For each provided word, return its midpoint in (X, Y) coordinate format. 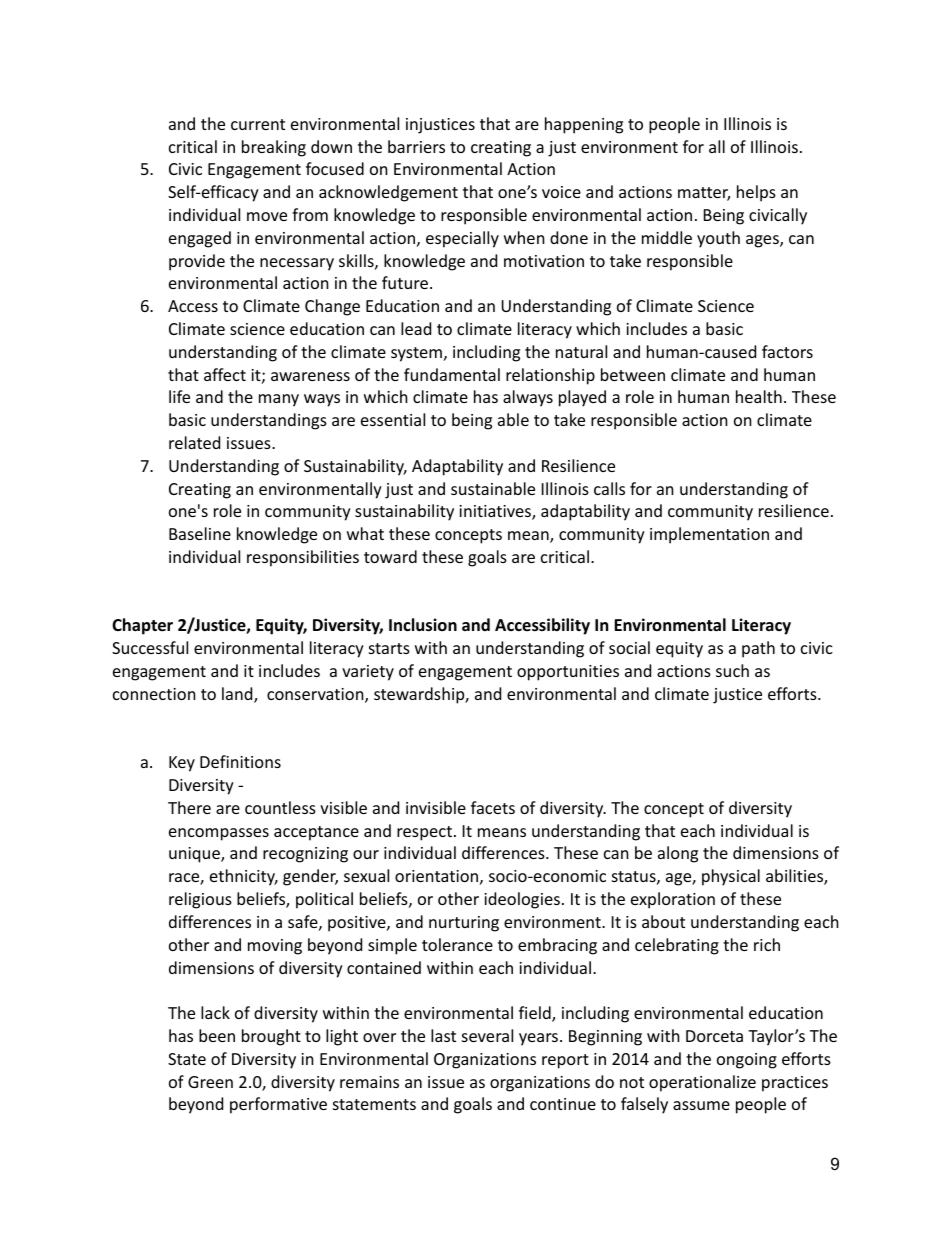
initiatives (496, 512)
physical (731, 877)
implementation (709, 535)
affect (225, 374)
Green (210, 1082)
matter (704, 194)
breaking (274, 148)
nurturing (464, 924)
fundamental (452, 374)
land (238, 695)
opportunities (568, 673)
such (732, 670)
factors (787, 351)
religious (200, 900)
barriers (416, 146)
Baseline (200, 533)
